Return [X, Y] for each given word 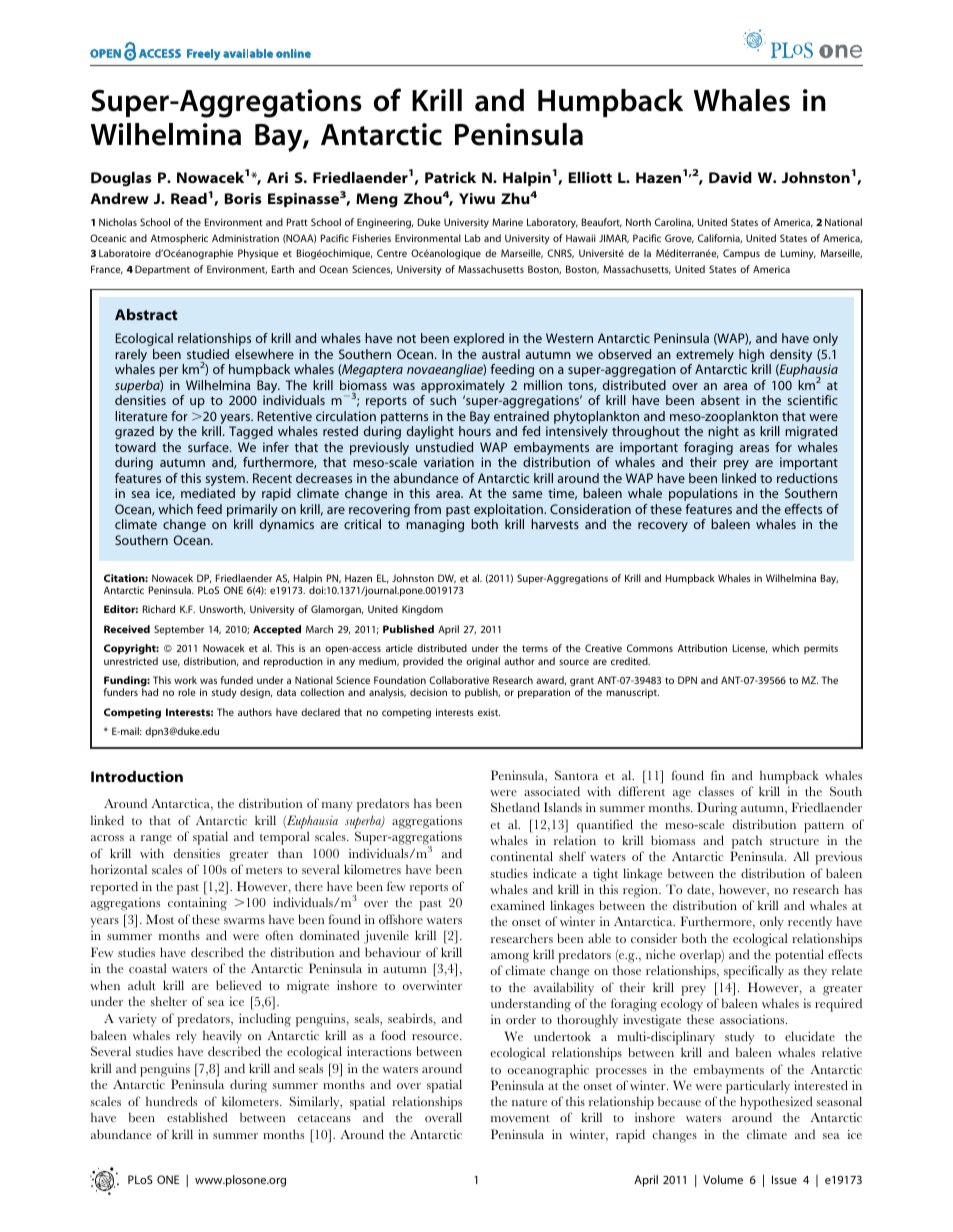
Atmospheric [179, 239]
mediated [208, 493]
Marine [507, 222]
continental [521, 856]
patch [747, 842]
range [156, 840]
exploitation [509, 510]
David [730, 177]
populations [703, 494]
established [197, 1117]
